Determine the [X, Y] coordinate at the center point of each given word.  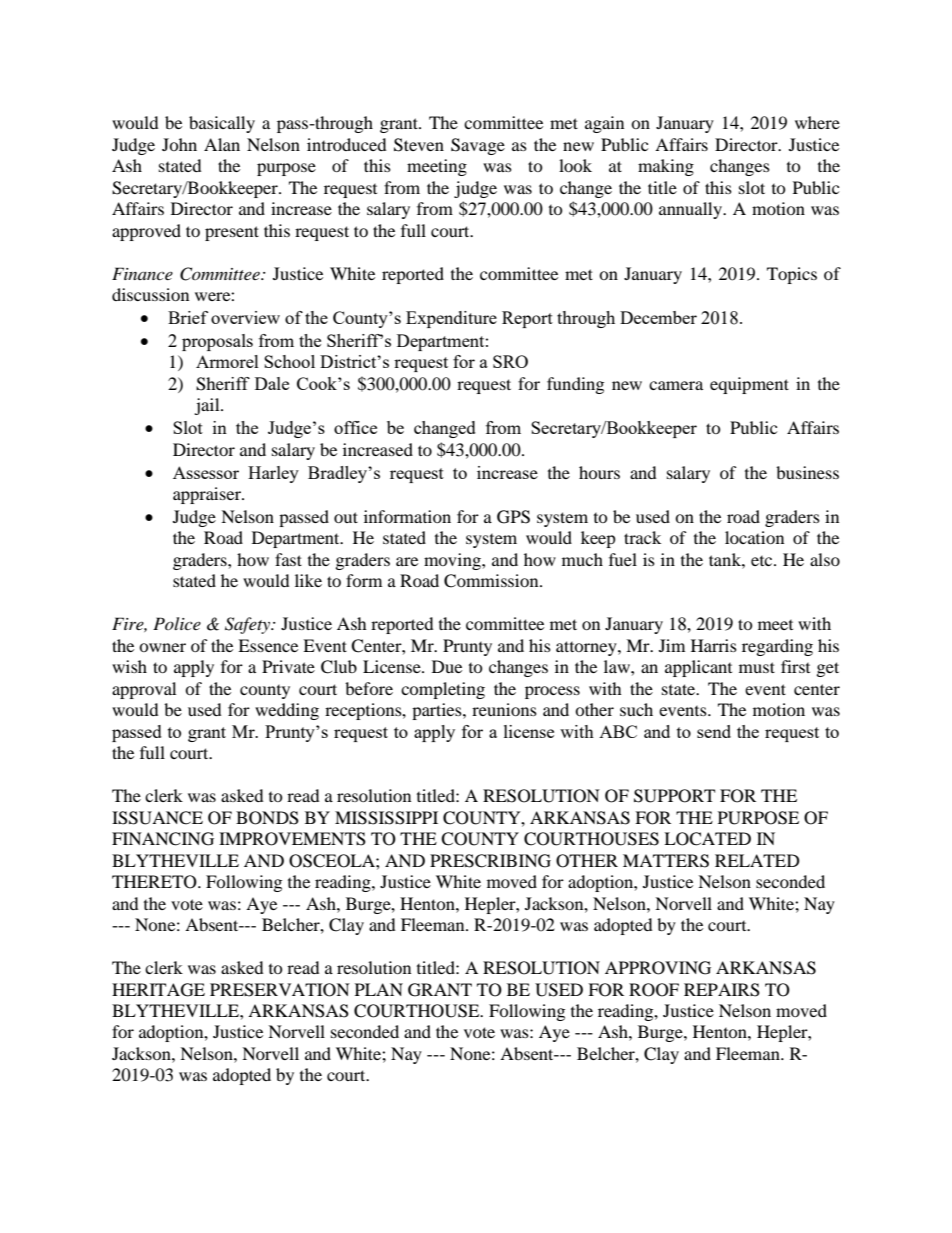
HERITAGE [158, 990]
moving [453, 561]
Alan [222, 144]
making [666, 167]
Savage [478, 146]
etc [763, 561]
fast [288, 559]
